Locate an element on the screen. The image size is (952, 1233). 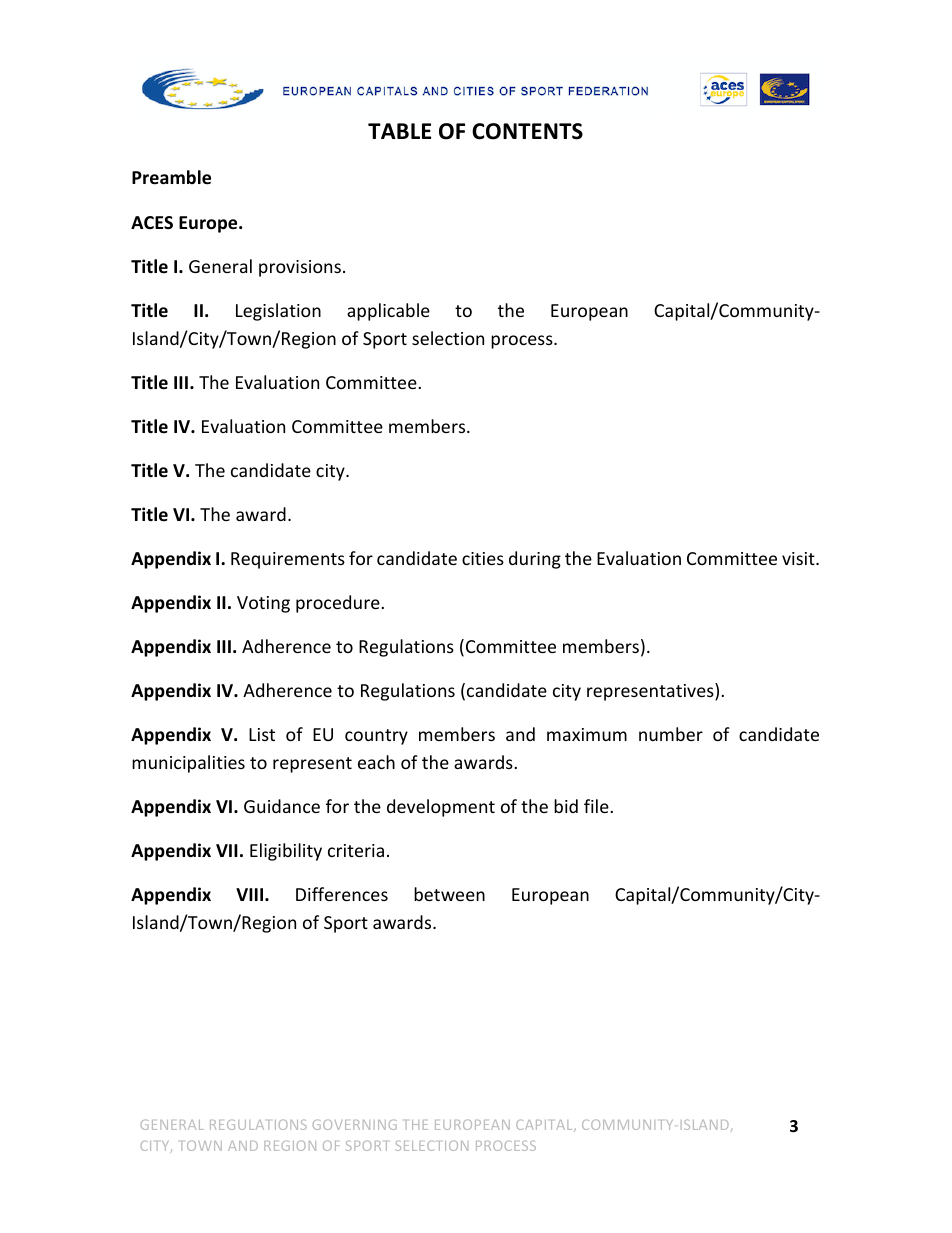
between is located at coordinates (449, 894).
